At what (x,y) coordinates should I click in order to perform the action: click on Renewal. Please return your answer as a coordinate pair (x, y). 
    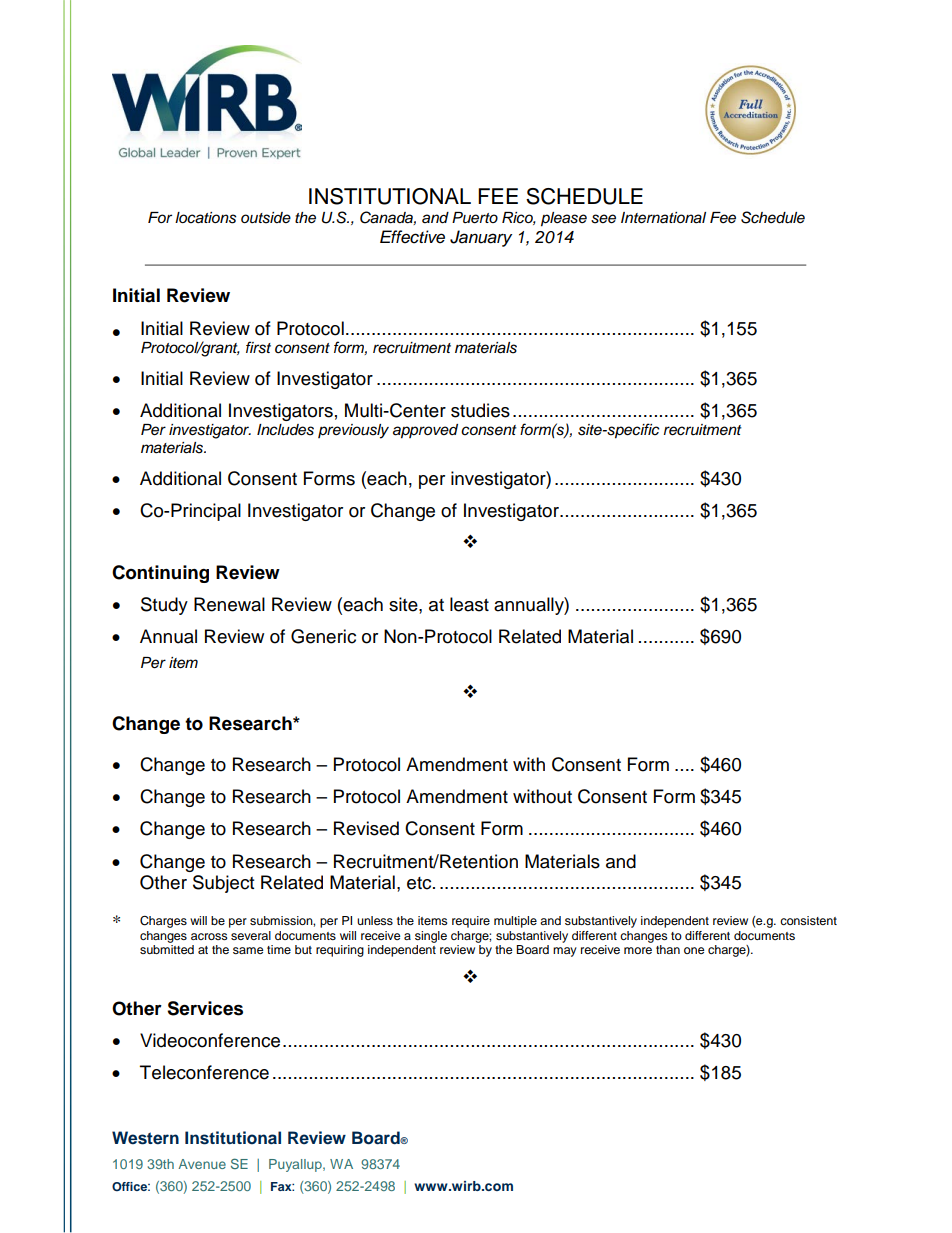
    Looking at the image, I should click on (229, 604).
